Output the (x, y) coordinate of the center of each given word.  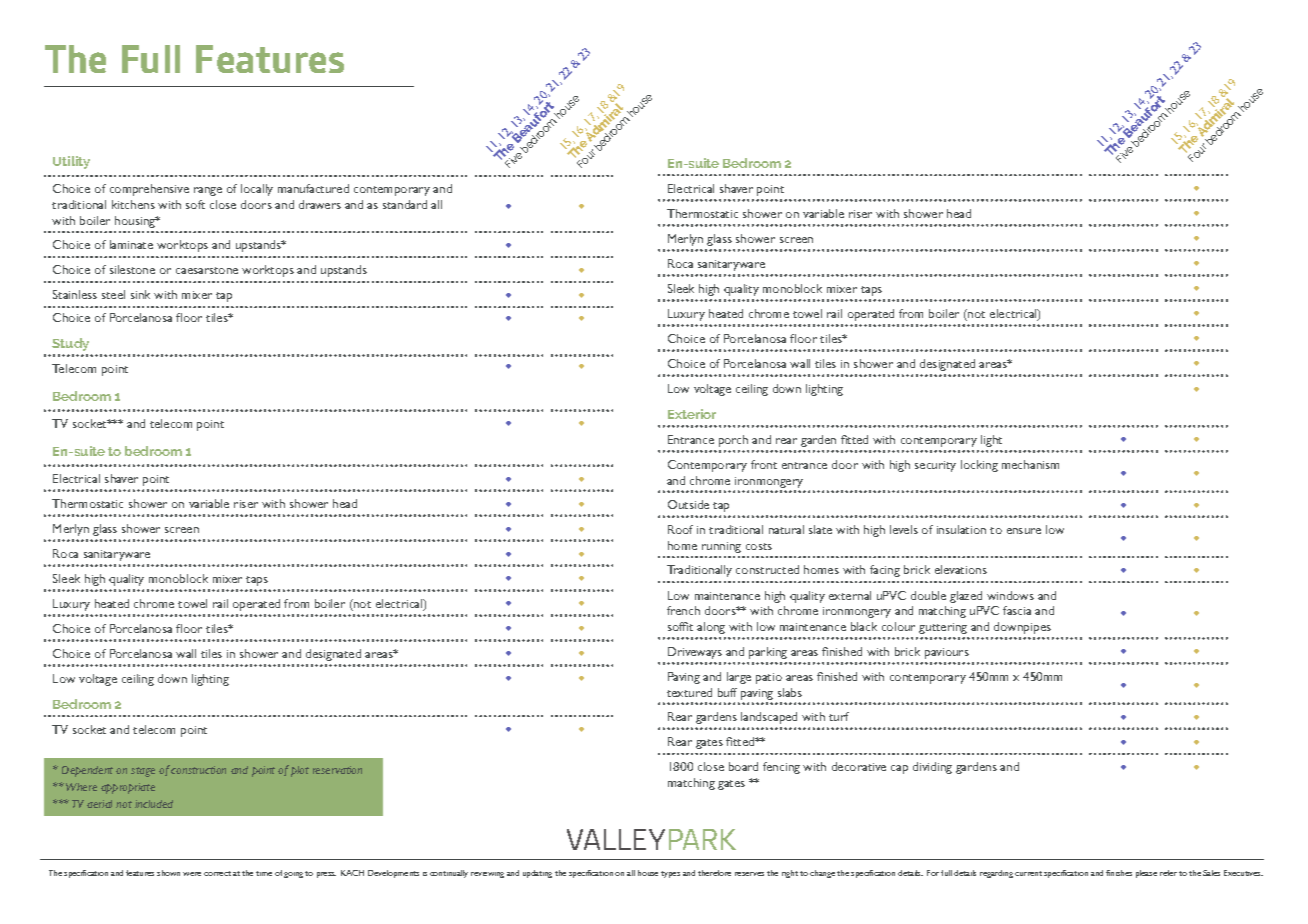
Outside (688, 504)
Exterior (692, 414)
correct (217, 873)
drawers (320, 204)
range (208, 191)
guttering (943, 628)
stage (143, 772)
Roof (680, 529)
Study (70, 344)
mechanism (1030, 464)
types (670, 874)
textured (689, 692)
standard (405, 204)
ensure (1024, 531)
